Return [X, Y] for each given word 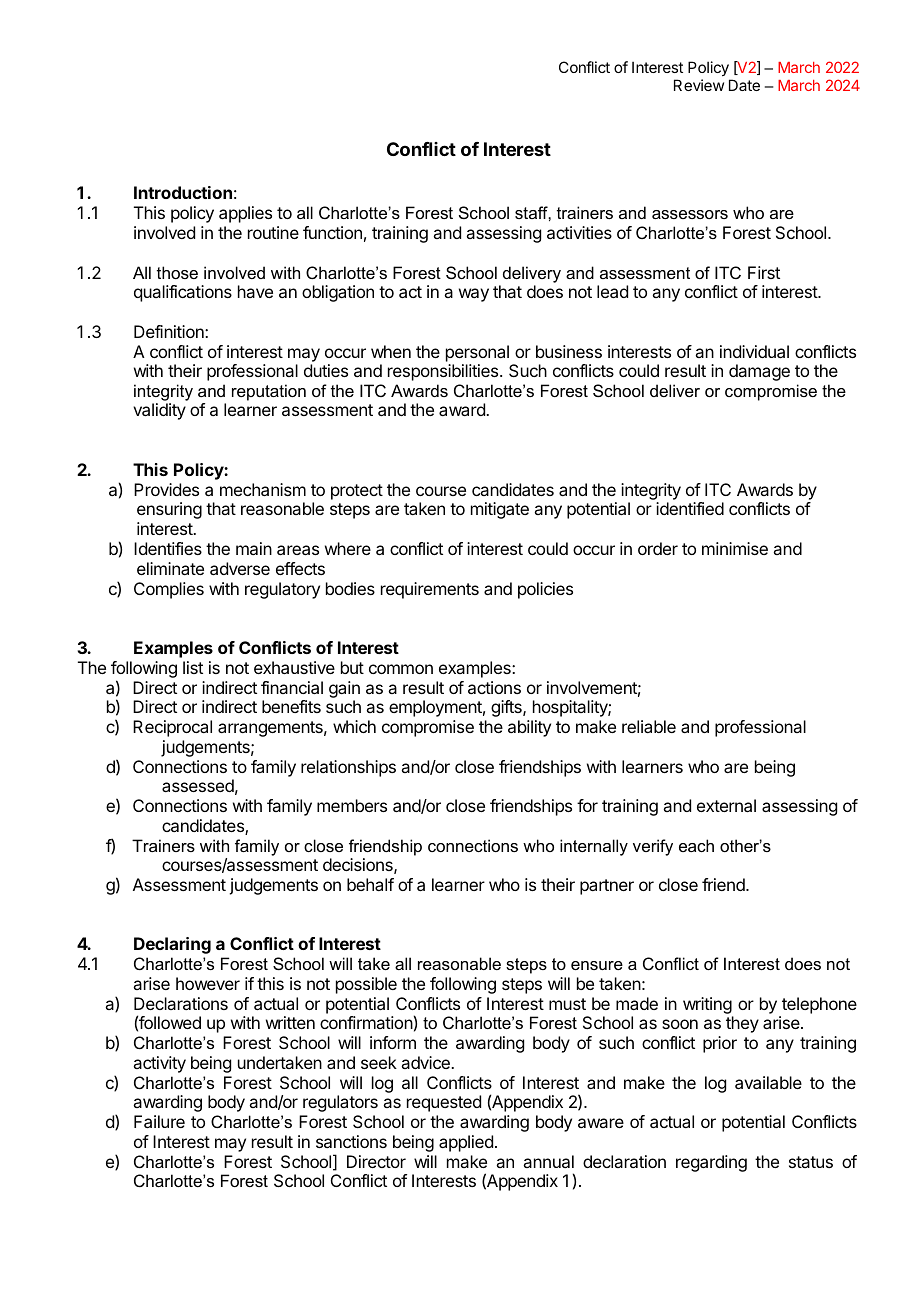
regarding [711, 1163]
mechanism [263, 489]
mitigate [500, 510]
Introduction [183, 192]
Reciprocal [172, 728]
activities [579, 232]
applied [466, 1143]
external [726, 805]
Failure [159, 1121]
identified [690, 508]
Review [699, 85]
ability [529, 728]
